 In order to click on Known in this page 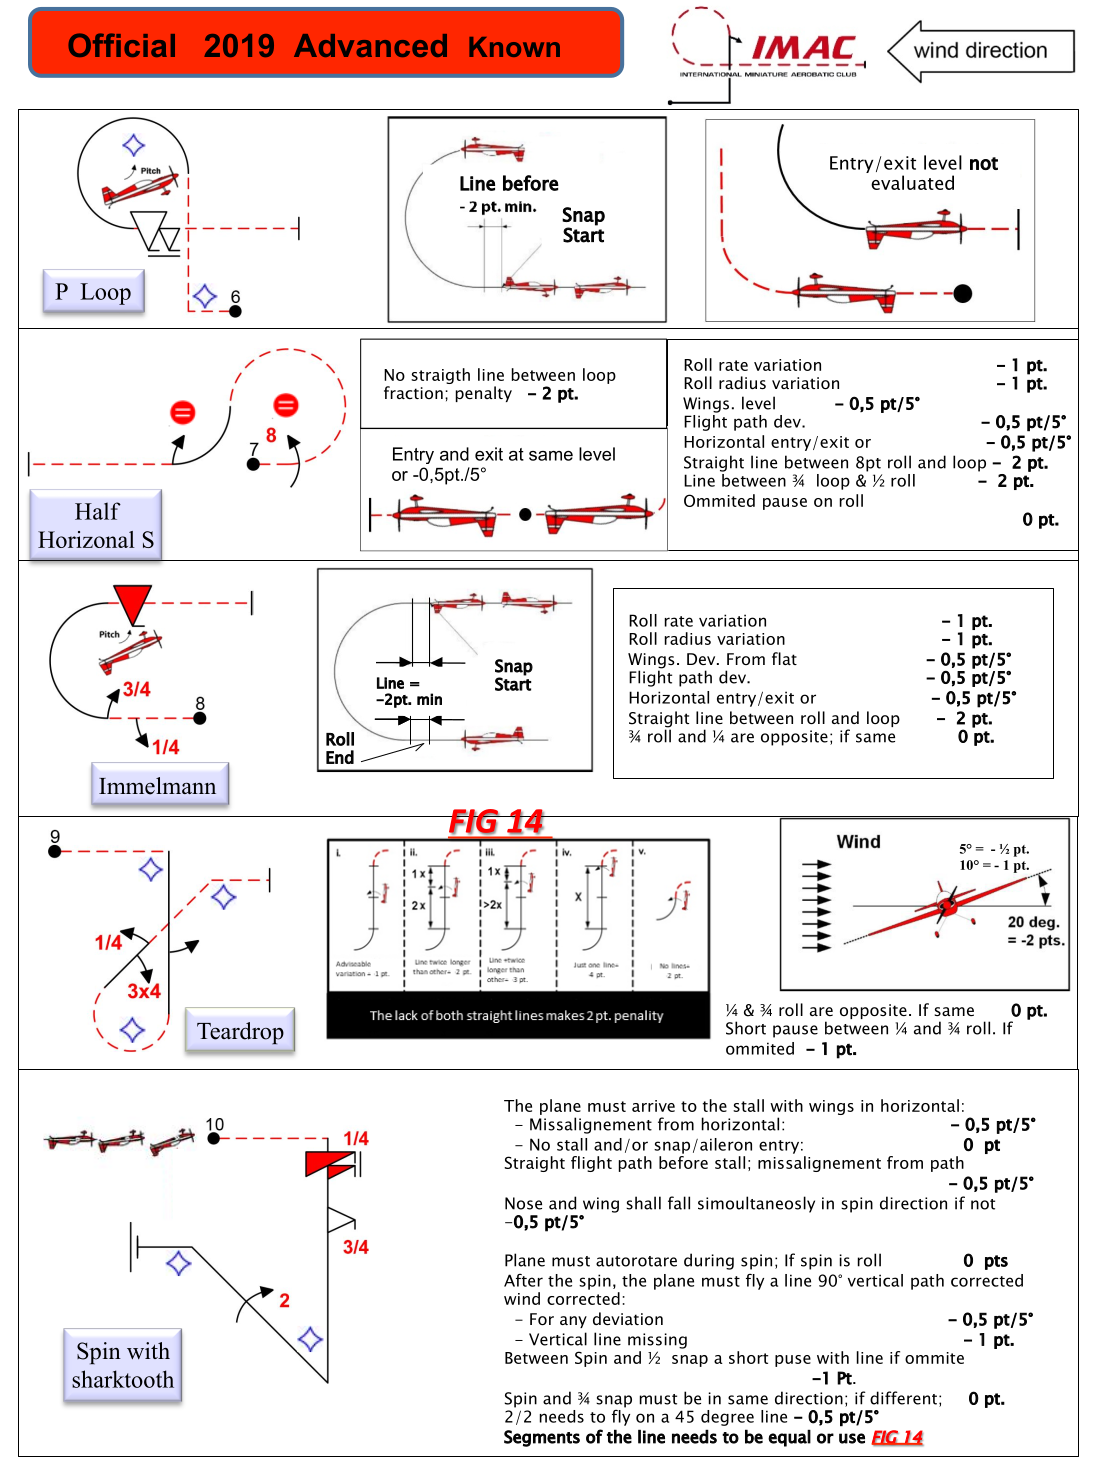, I will do `click(514, 47)`.
